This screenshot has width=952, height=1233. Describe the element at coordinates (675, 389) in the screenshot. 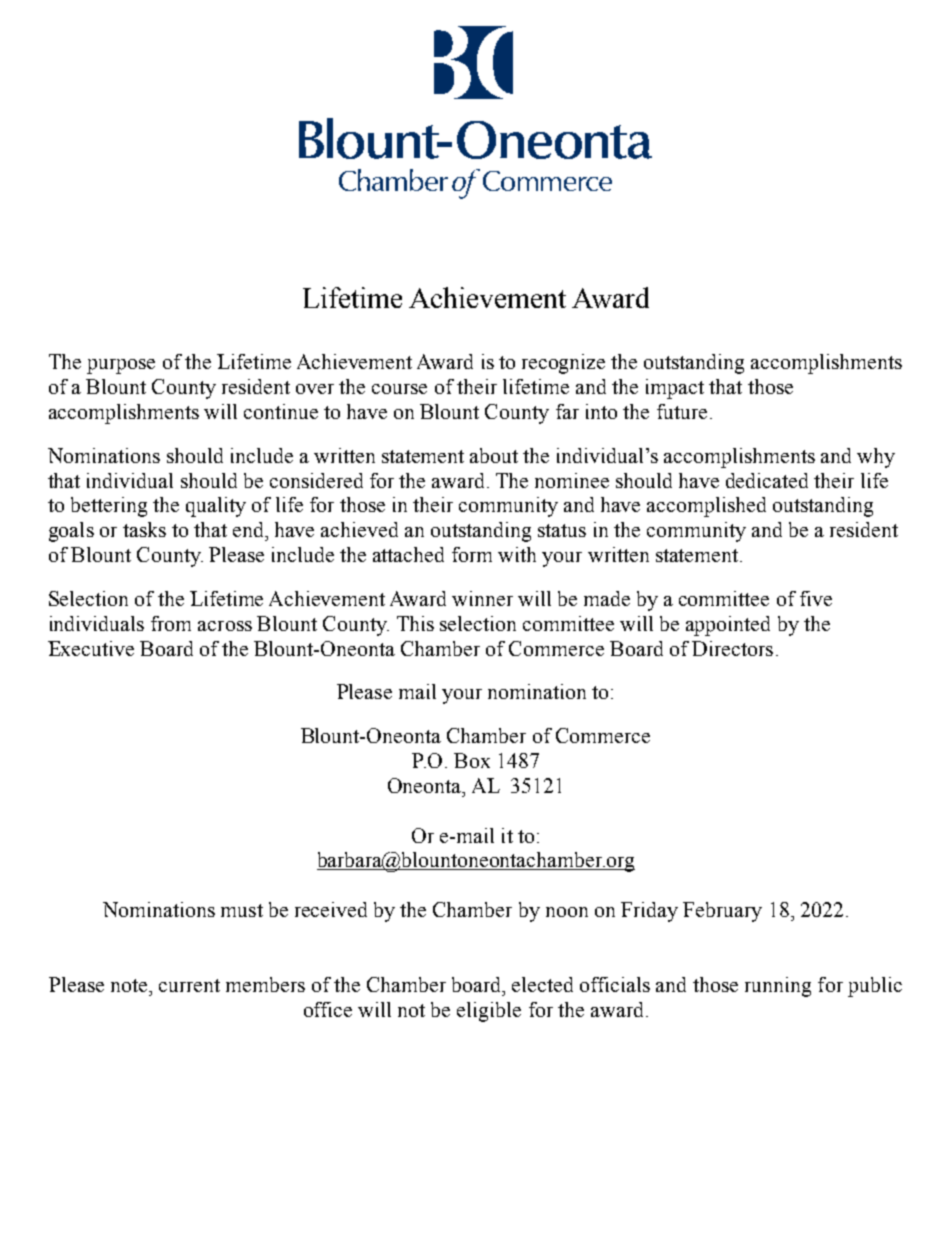

I see `impact` at that location.
